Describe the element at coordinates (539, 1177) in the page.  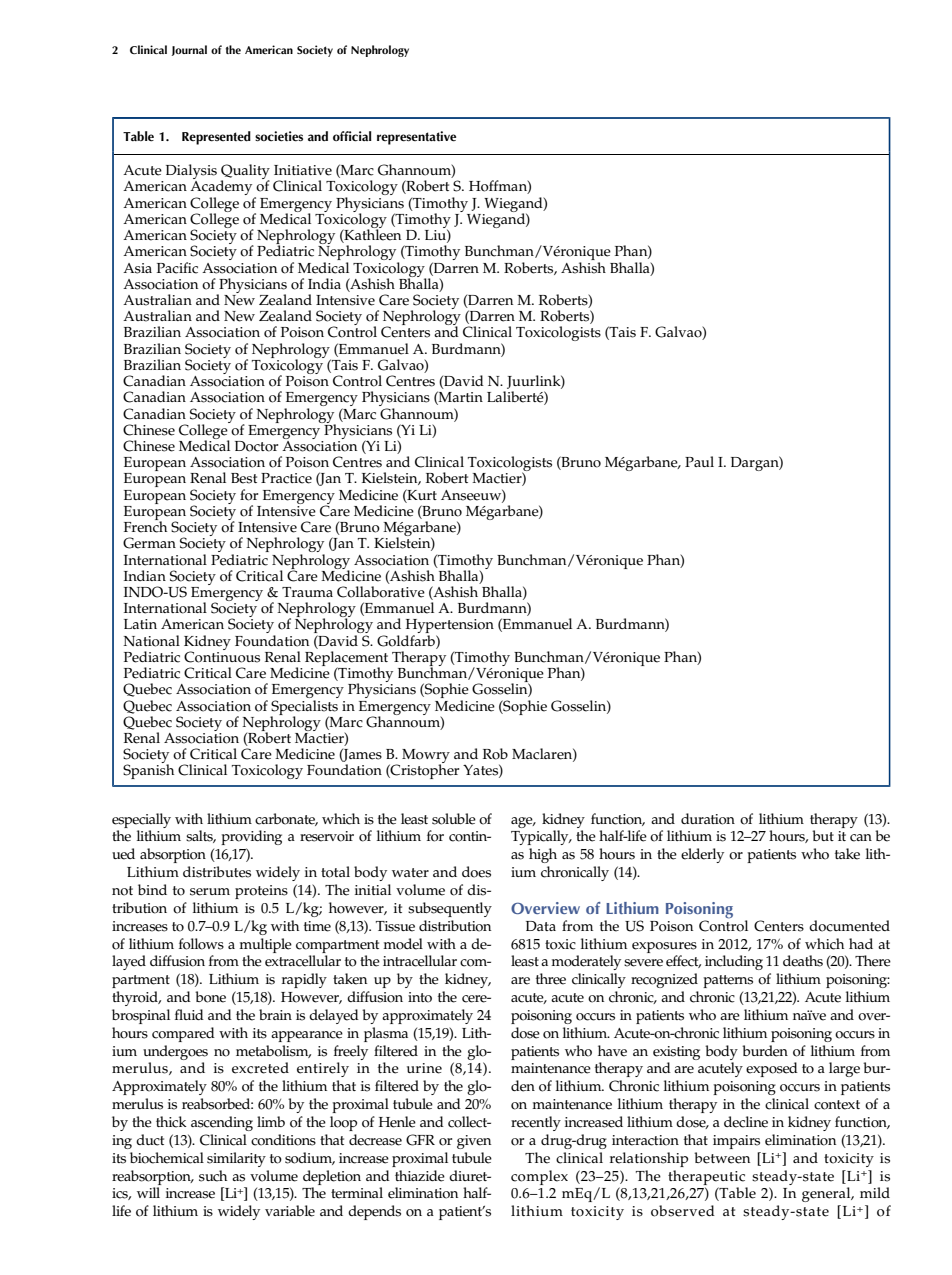
I see `complex` at that location.
